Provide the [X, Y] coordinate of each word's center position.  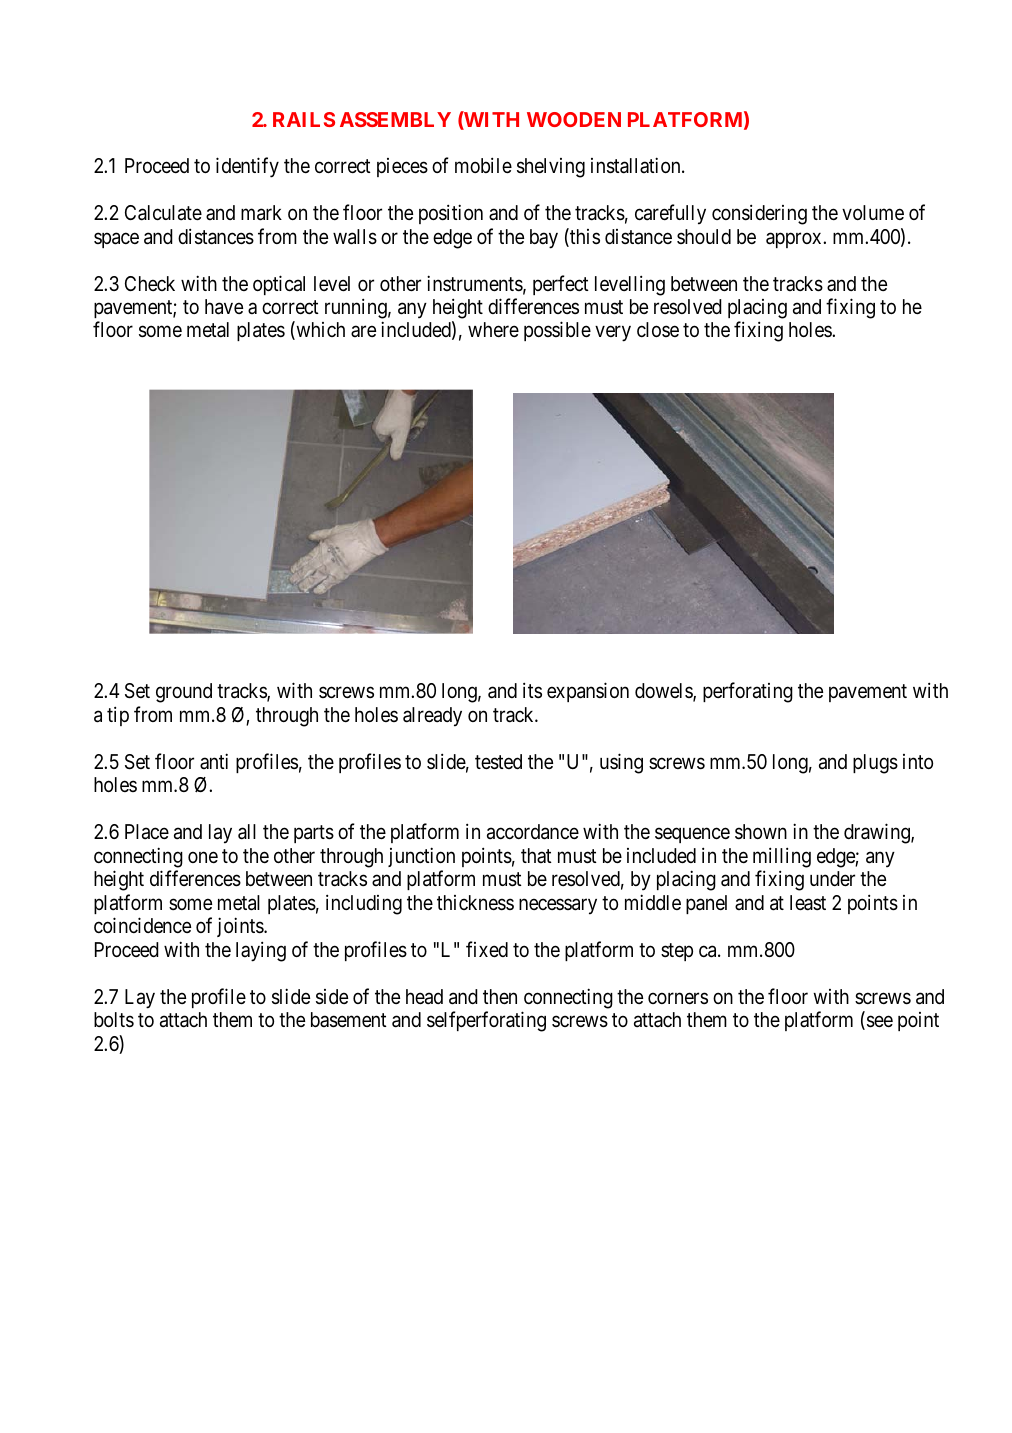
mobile [483, 165]
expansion [588, 692]
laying [261, 951]
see [880, 1022]
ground [184, 693]
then [500, 996]
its [532, 690]
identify [247, 167]
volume [873, 212]
